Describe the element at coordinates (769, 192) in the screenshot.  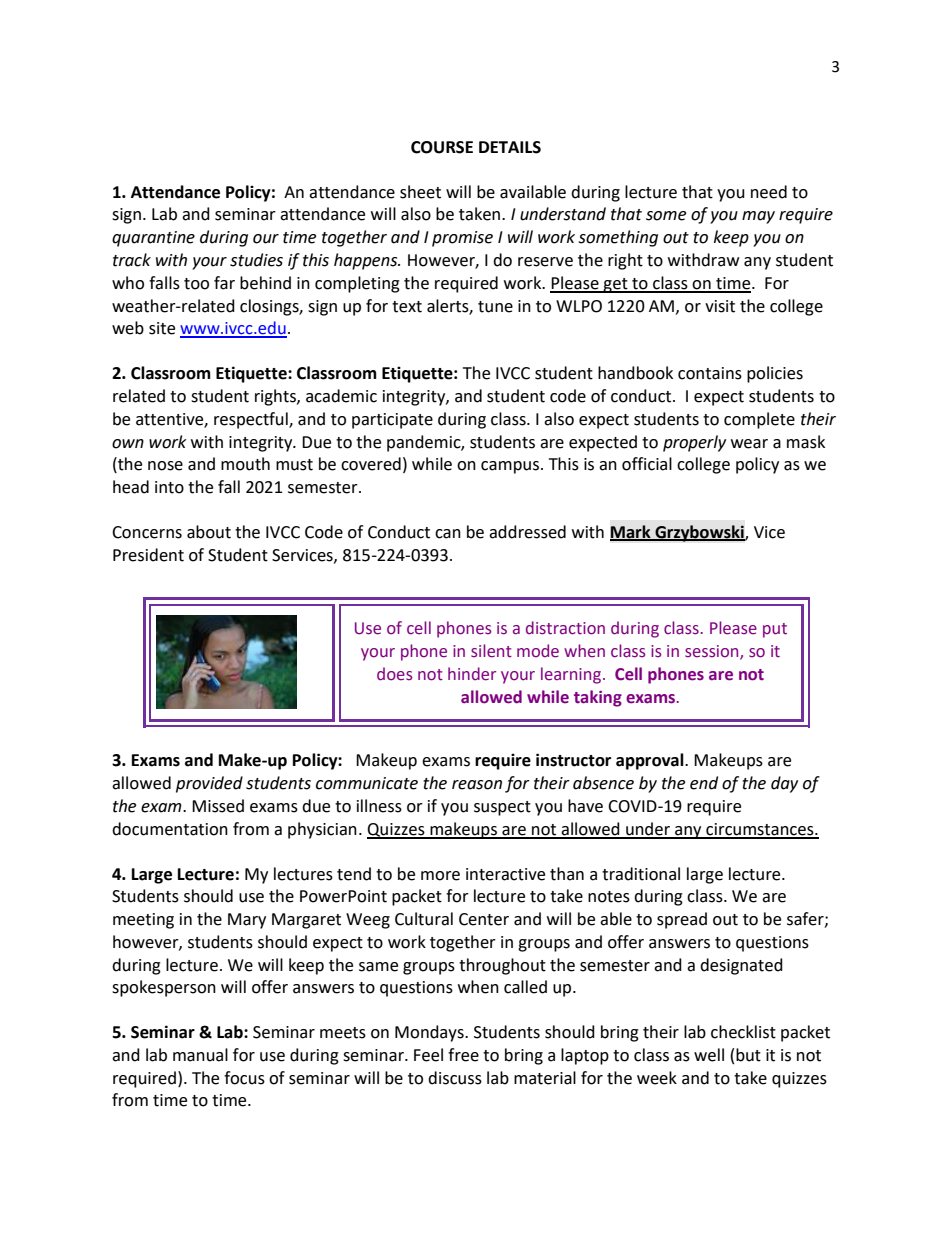
I see `need` at that location.
